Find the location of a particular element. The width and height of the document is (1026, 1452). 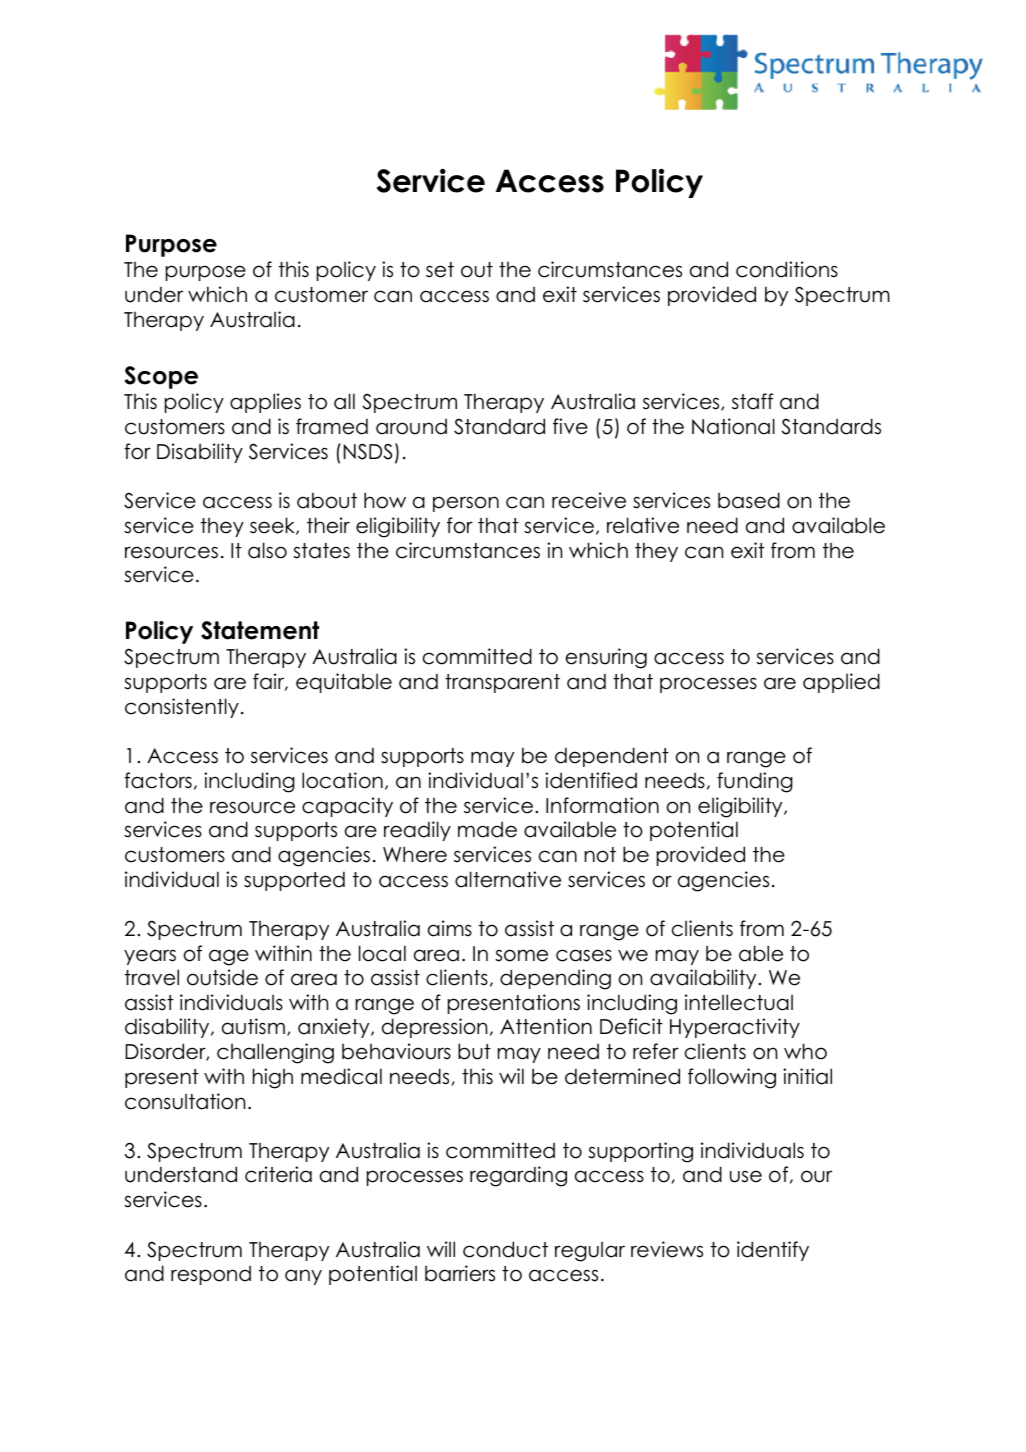

funding is located at coordinates (755, 782).
